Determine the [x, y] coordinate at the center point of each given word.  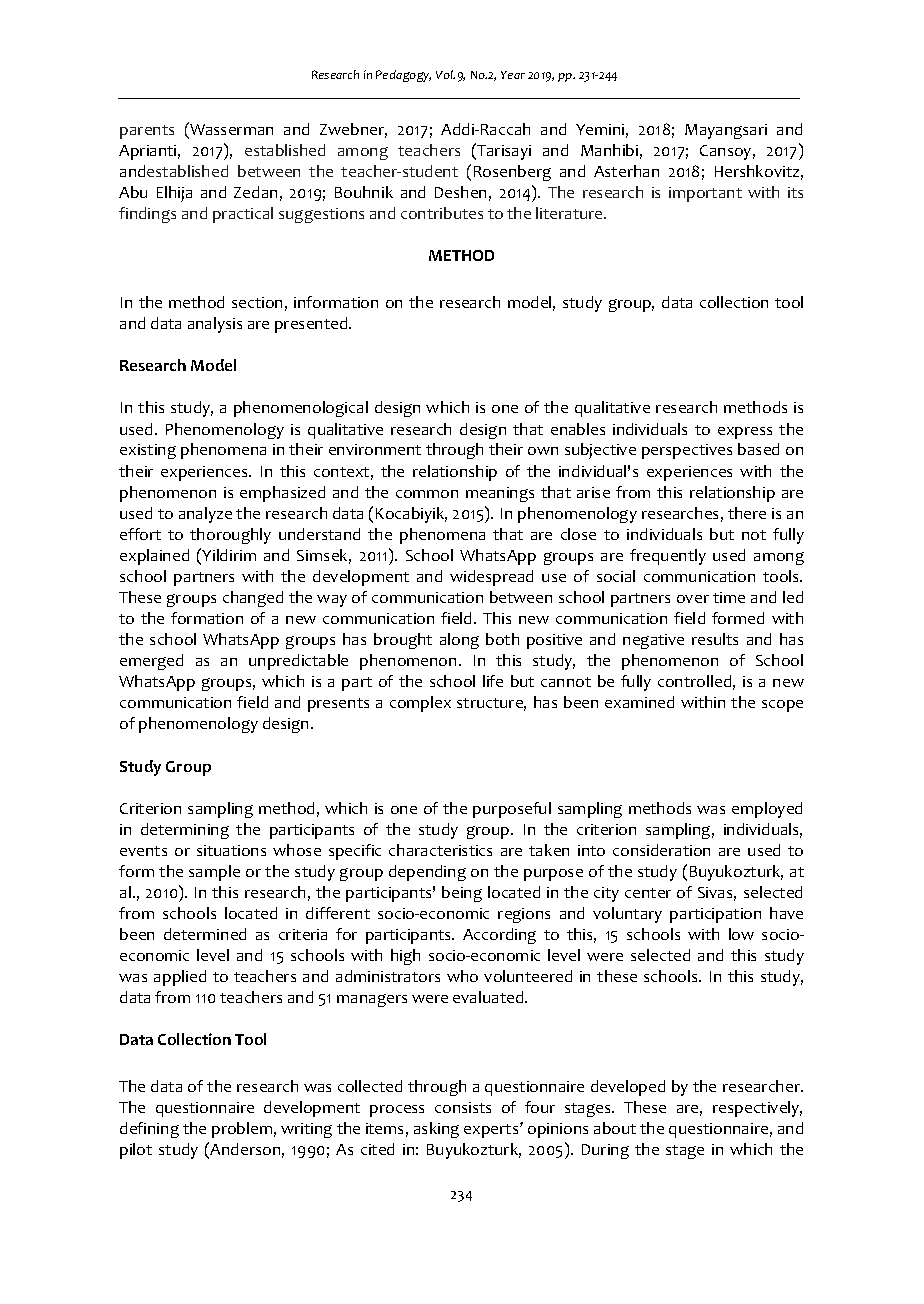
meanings [500, 494]
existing [148, 451]
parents [147, 132]
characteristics [440, 850]
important [705, 194]
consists [463, 1107]
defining [149, 1130]
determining [185, 831]
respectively [757, 1109]
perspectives [687, 451]
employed [767, 810]
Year [513, 75]
